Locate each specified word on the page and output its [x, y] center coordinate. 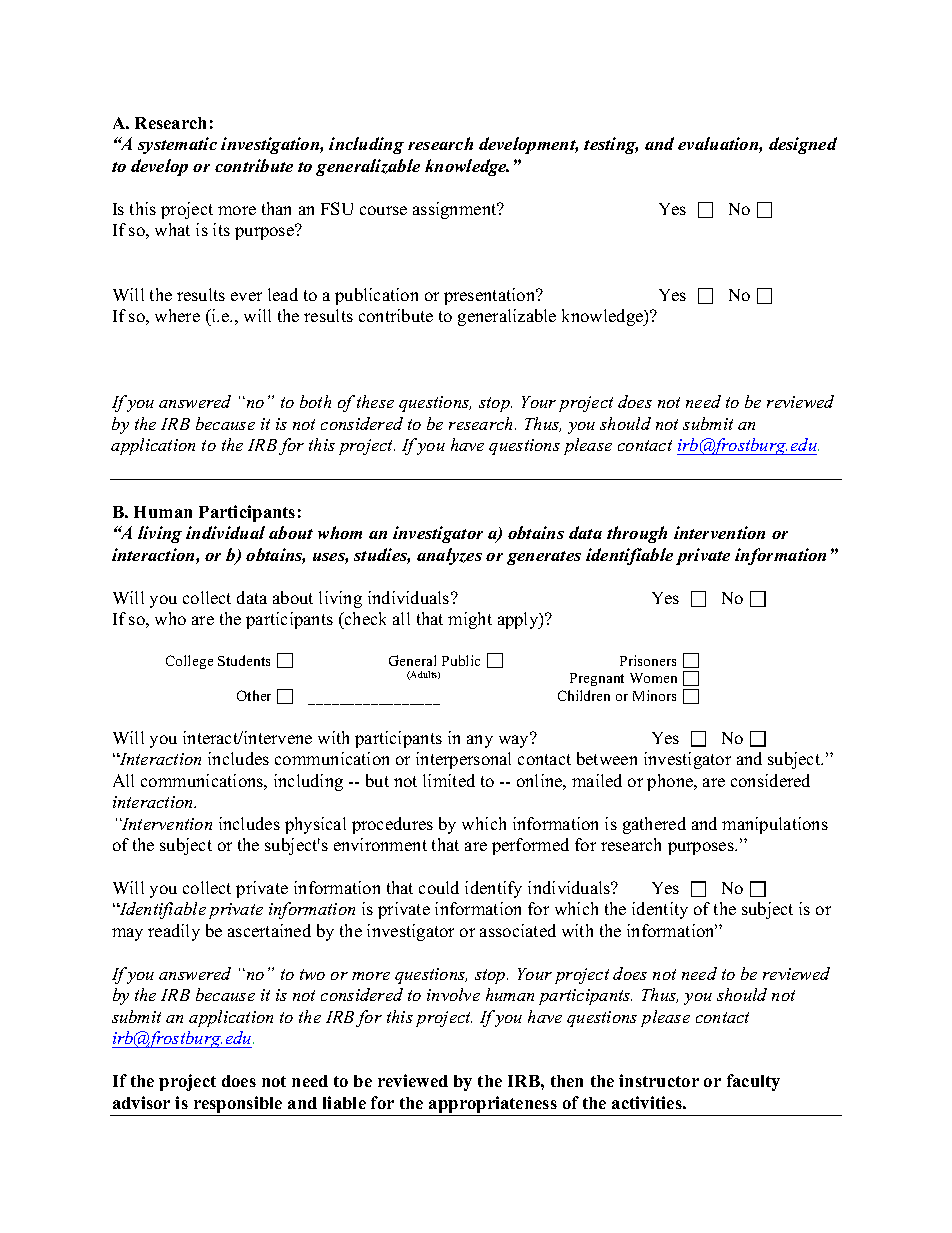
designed [803, 145]
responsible [238, 1106]
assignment [456, 210]
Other [254, 695]
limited [449, 780]
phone [671, 782]
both [315, 401]
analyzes [449, 556]
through [637, 534]
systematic [177, 145]
